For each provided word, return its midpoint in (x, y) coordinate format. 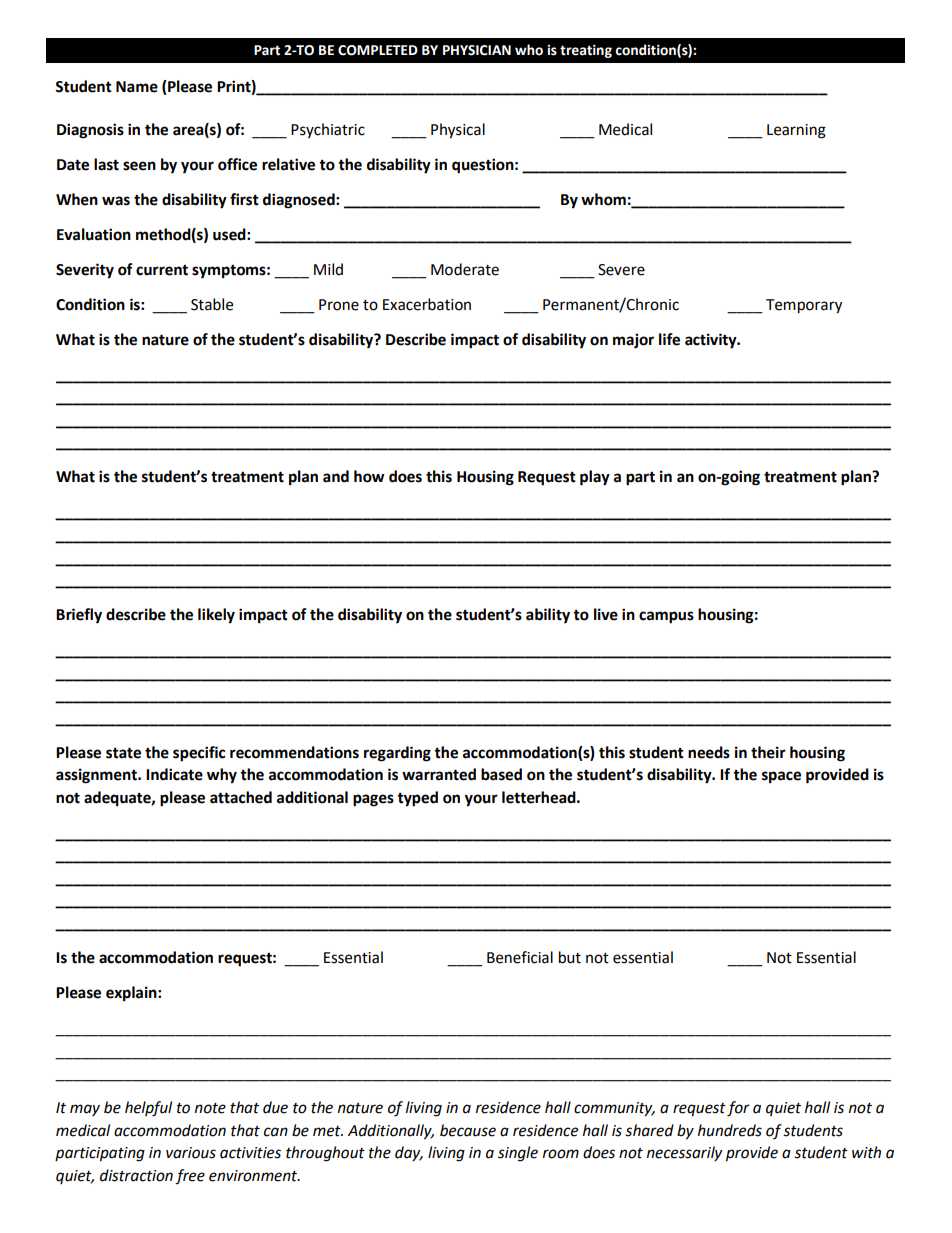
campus (666, 617)
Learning (796, 131)
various (191, 1153)
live (606, 614)
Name (137, 87)
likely (216, 616)
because (468, 1130)
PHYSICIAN (477, 50)
